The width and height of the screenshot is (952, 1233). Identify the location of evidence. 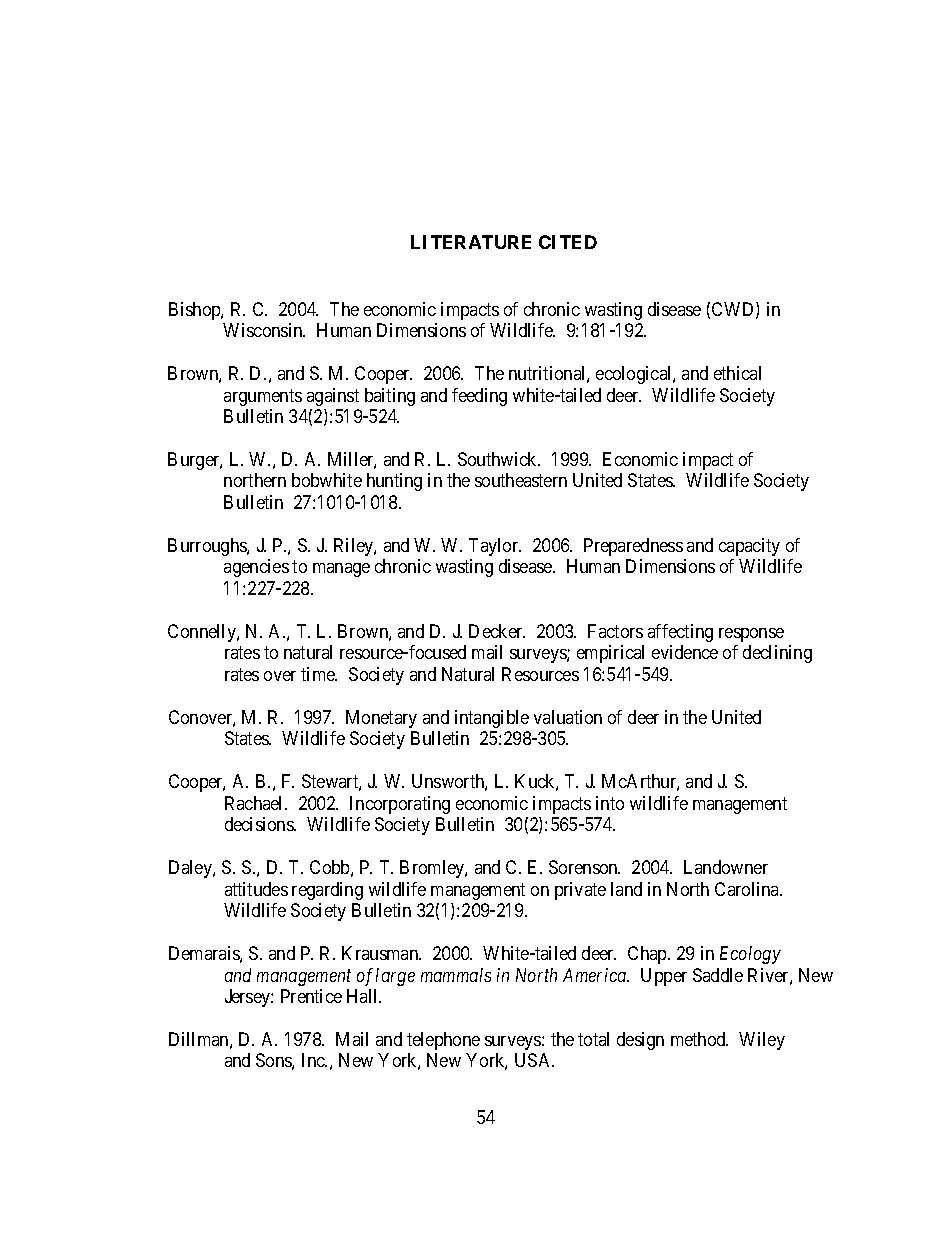
(685, 652).
